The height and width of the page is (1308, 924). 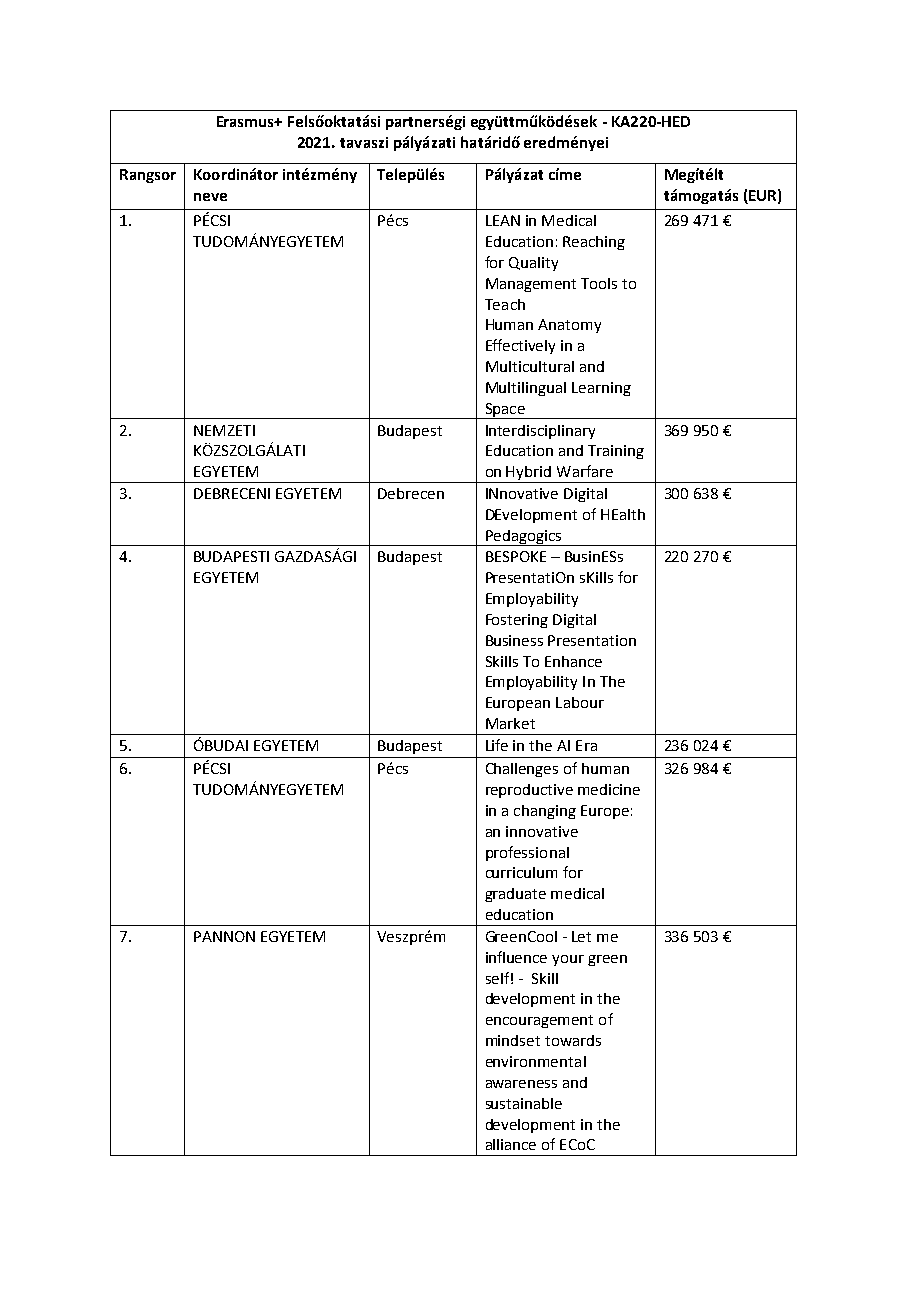 I want to click on Erasmus, so click(x=247, y=121).
